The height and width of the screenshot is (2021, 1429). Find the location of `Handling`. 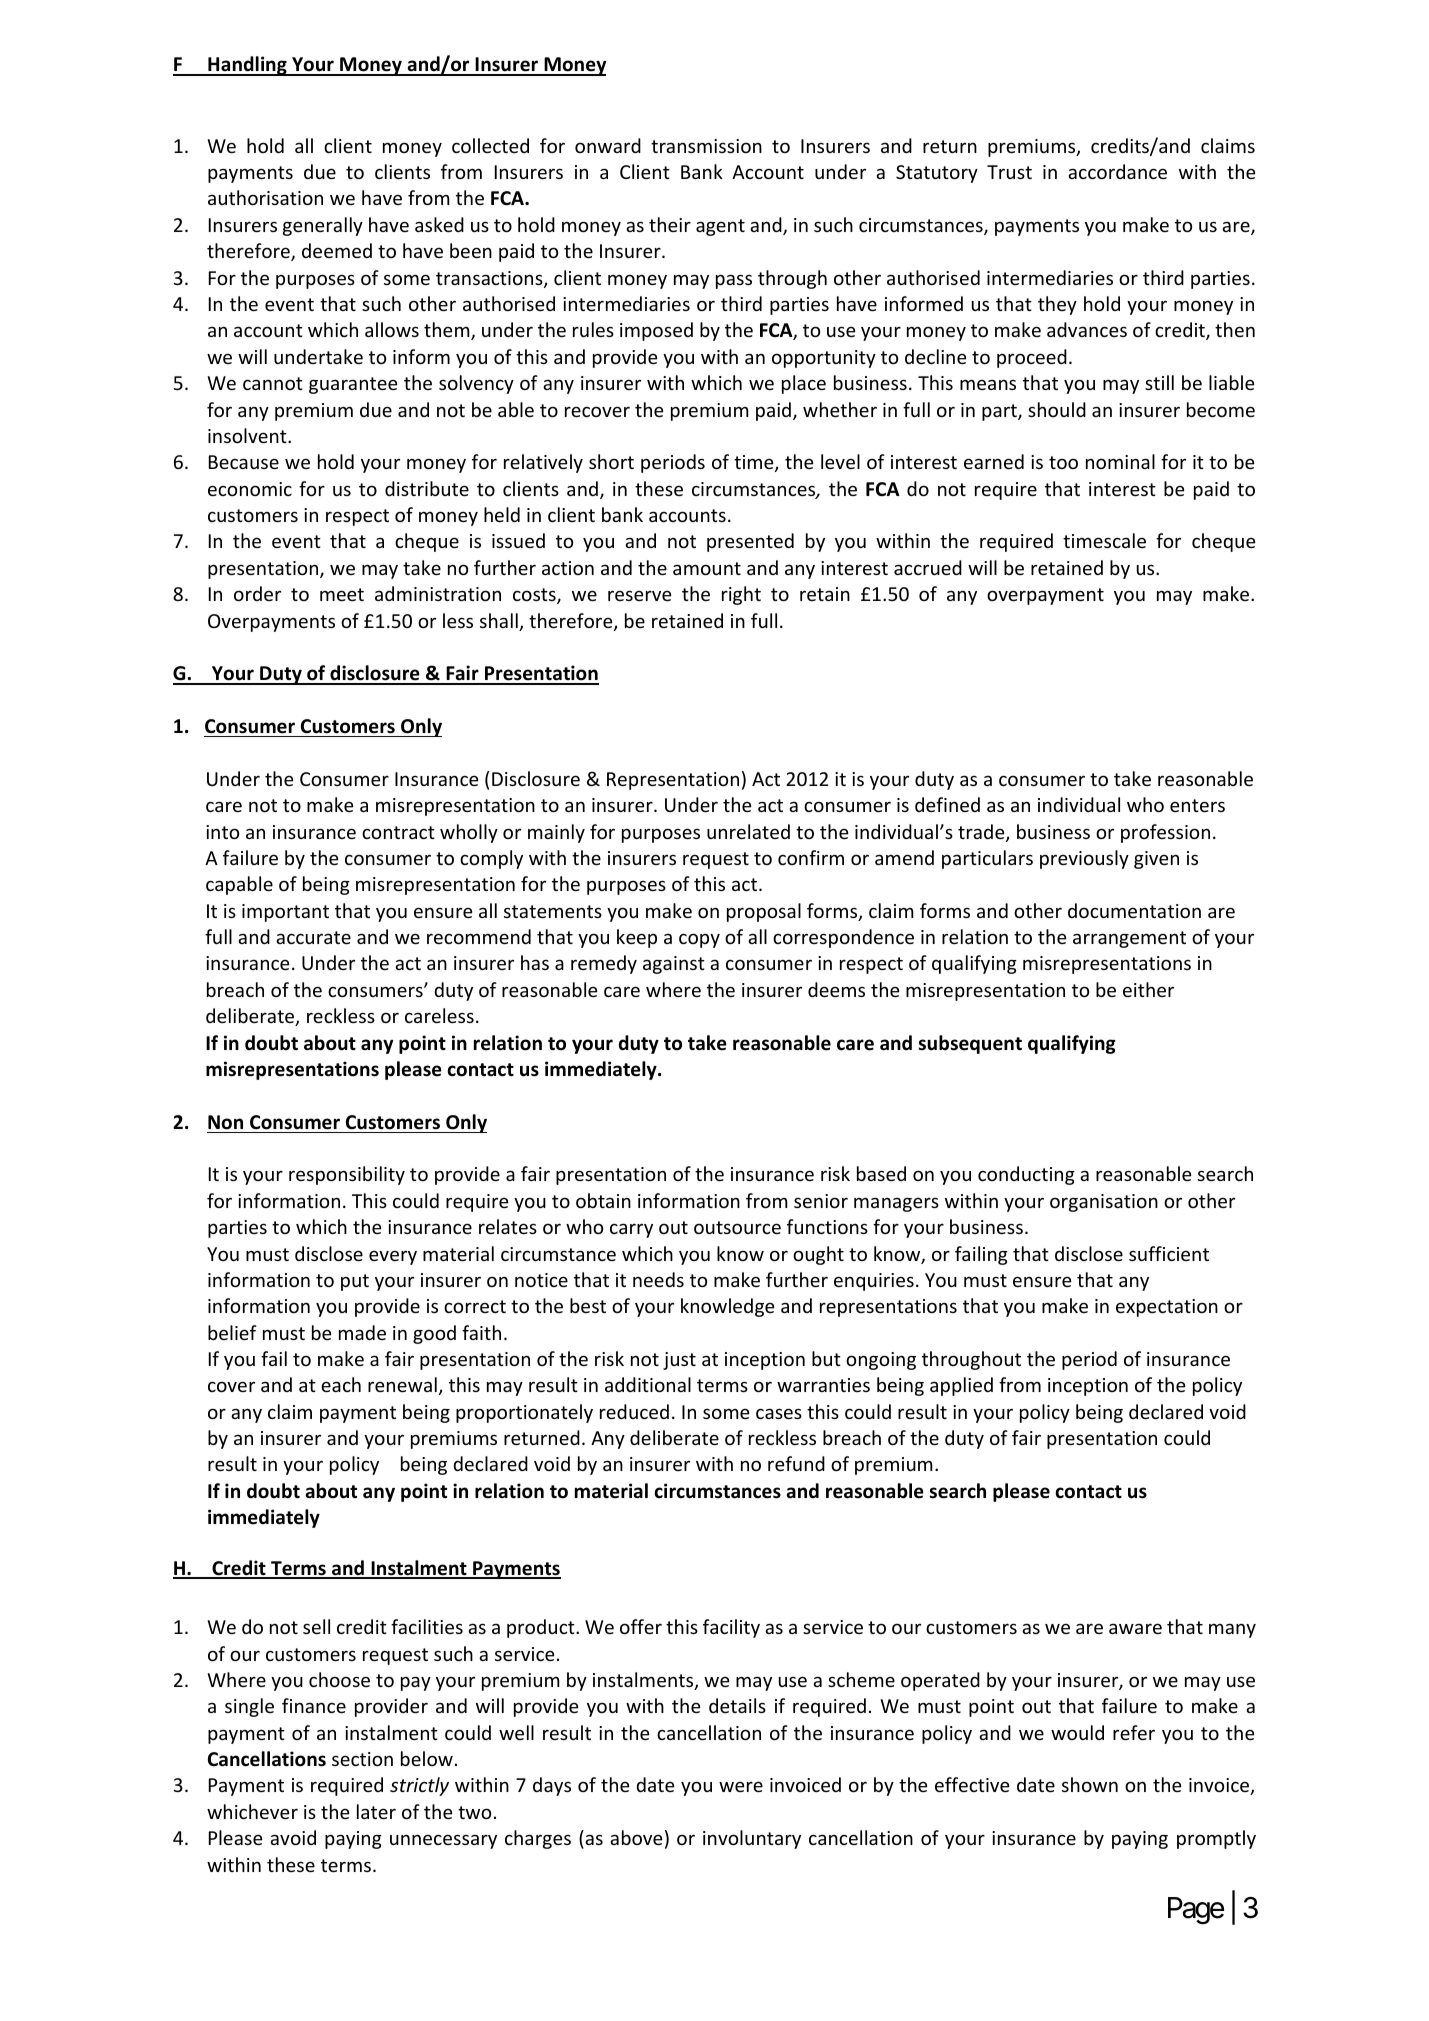

Handling is located at coordinates (247, 66).
